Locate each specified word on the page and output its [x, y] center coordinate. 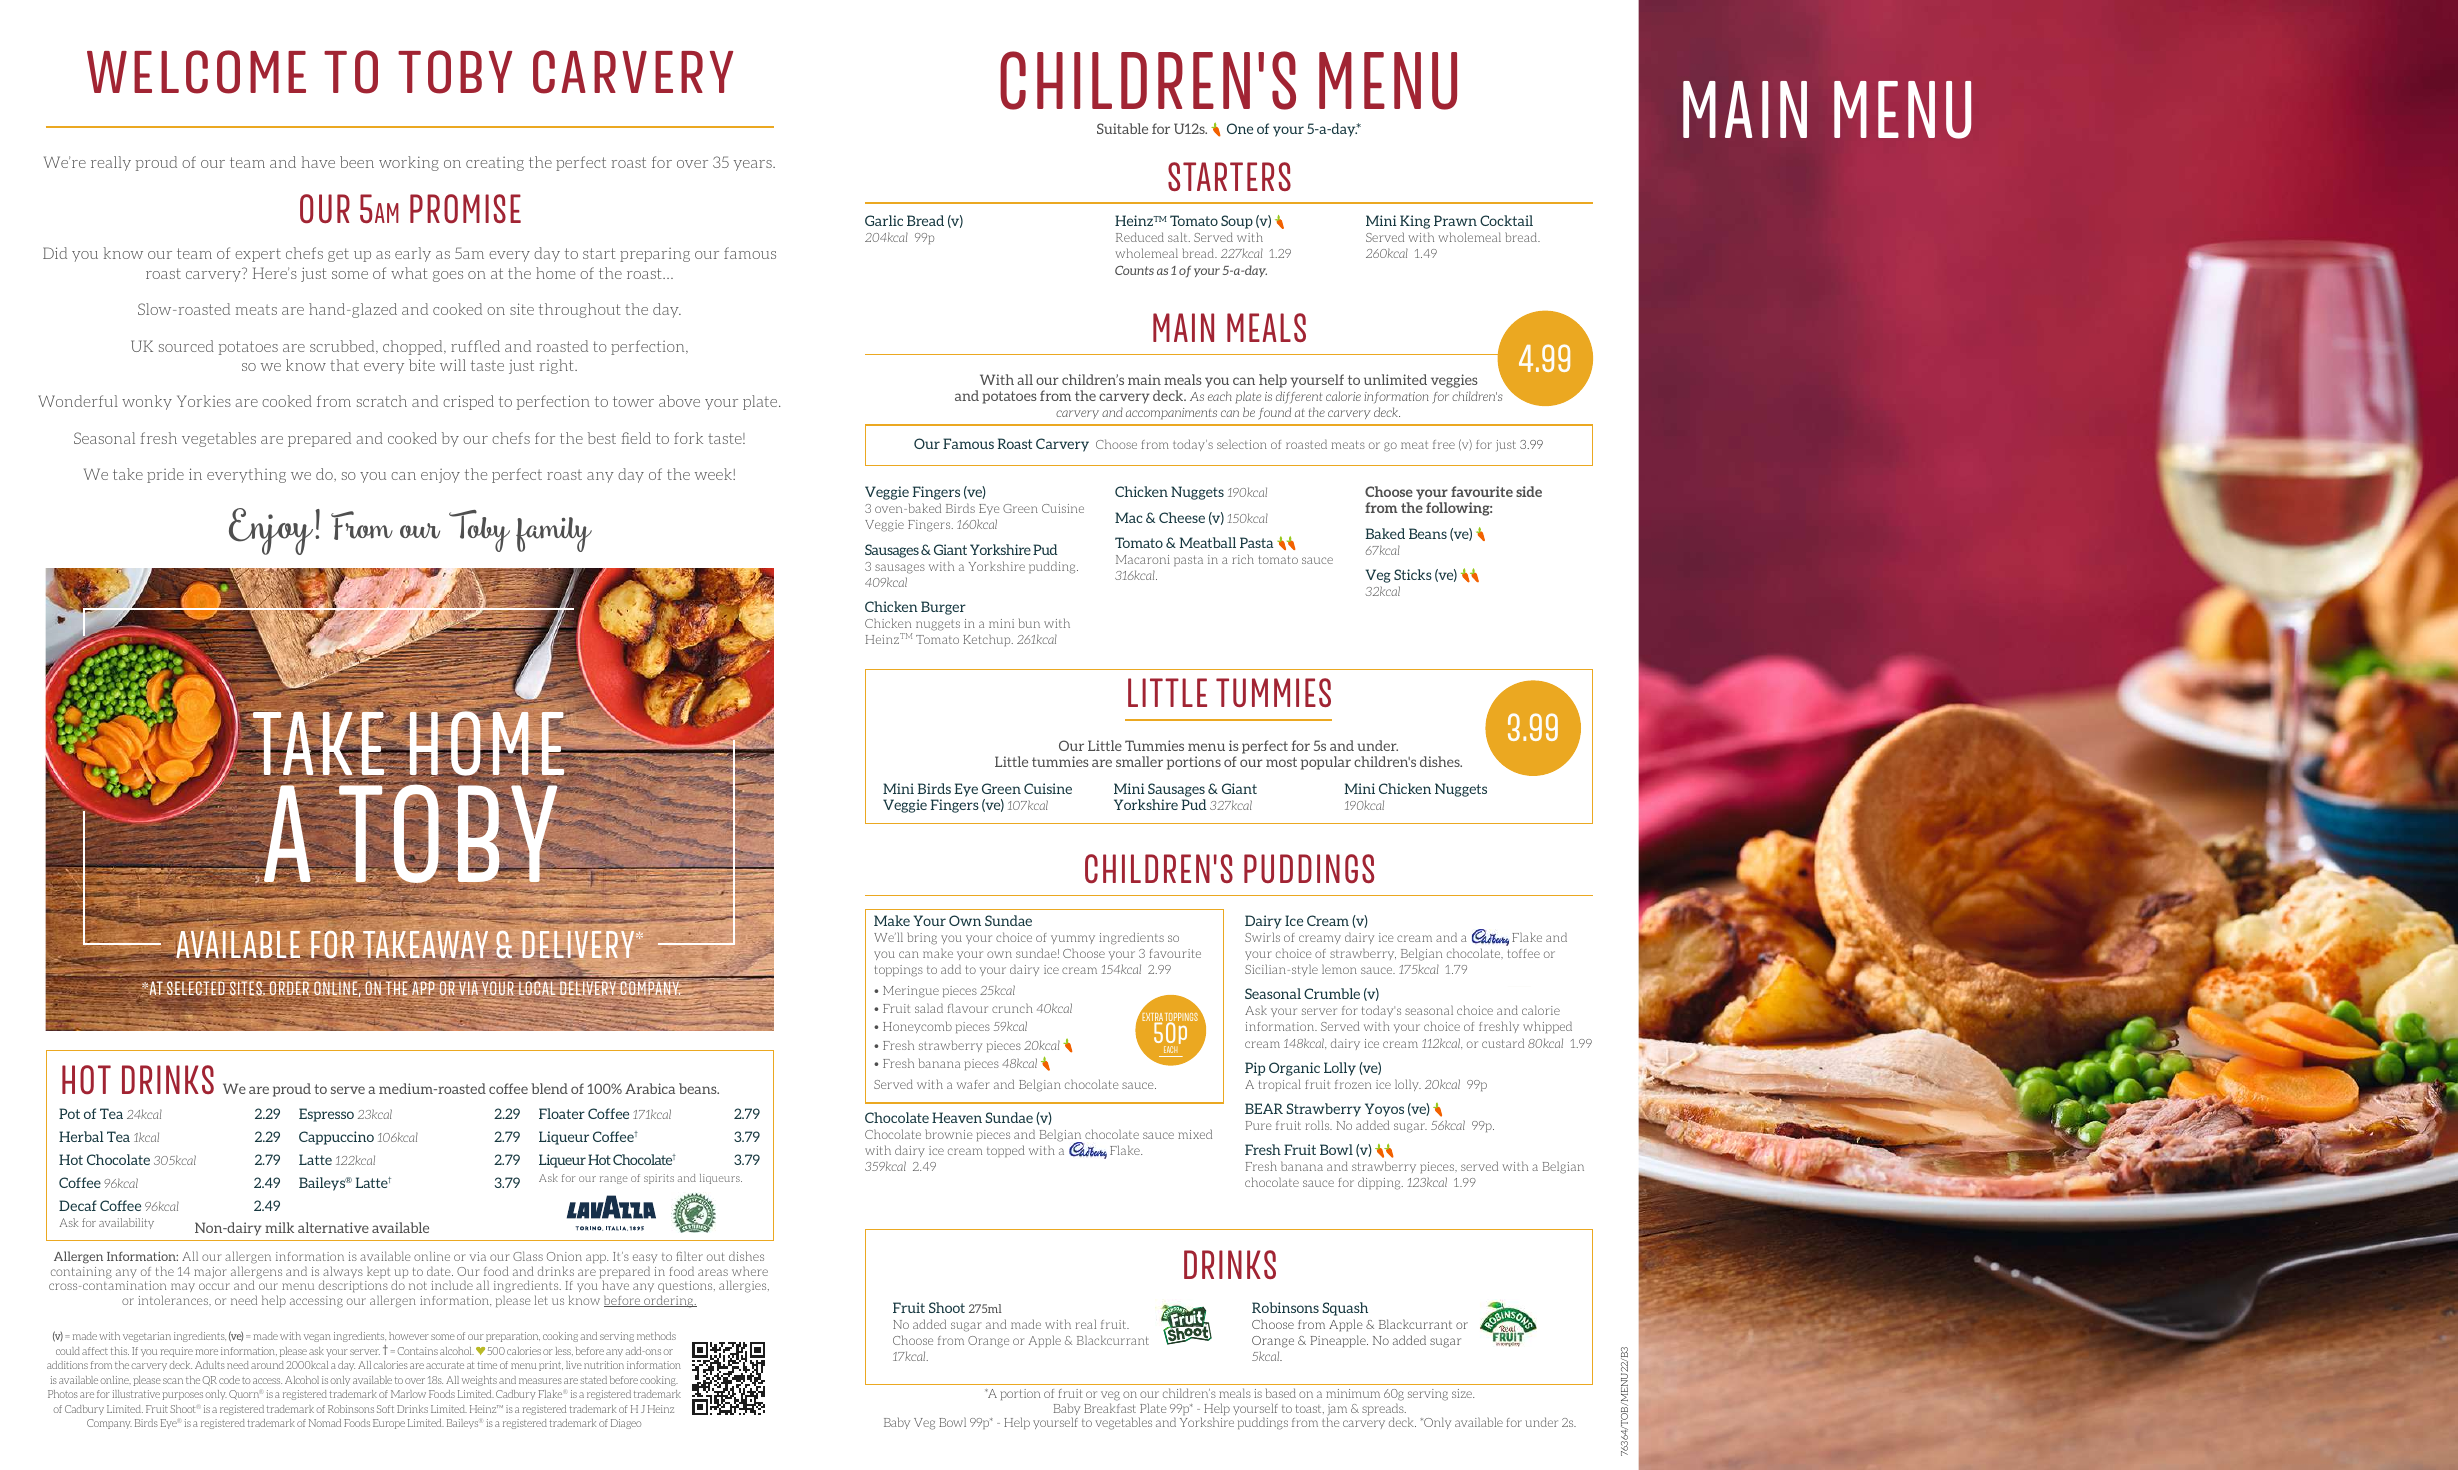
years [754, 165]
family [554, 534]
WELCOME [196, 72]
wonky [147, 402]
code [229, 1380]
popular [1326, 763]
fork [688, 438]
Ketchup [988, 640]
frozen [1353, 1084]
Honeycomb [917, 1027]
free [1444, 444]
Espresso [326, 1115]
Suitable [1122, 128]
